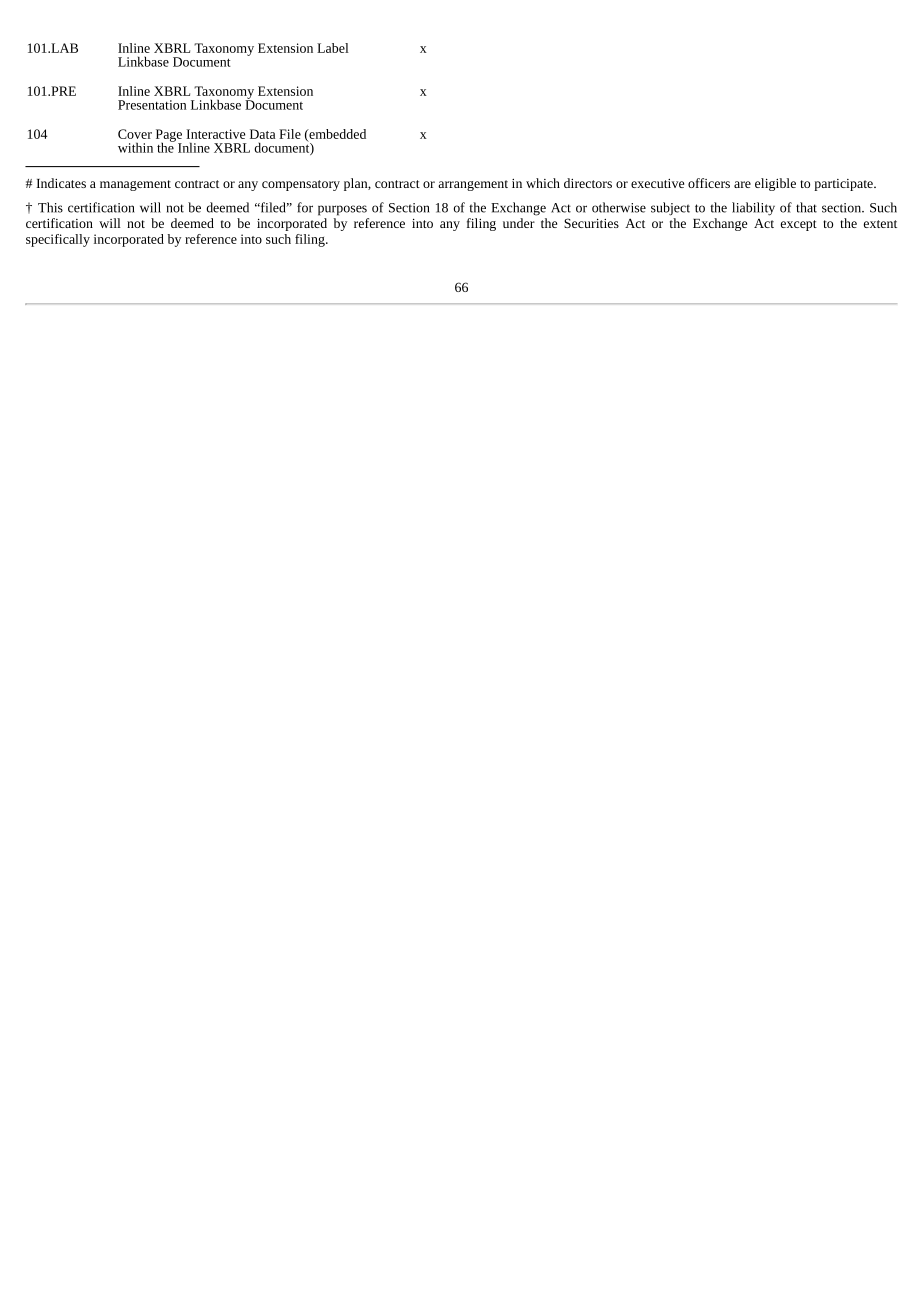  What do you see at coordinates (58, 240) in the document?
I see `specifically` at bounding box center [58, 240].
